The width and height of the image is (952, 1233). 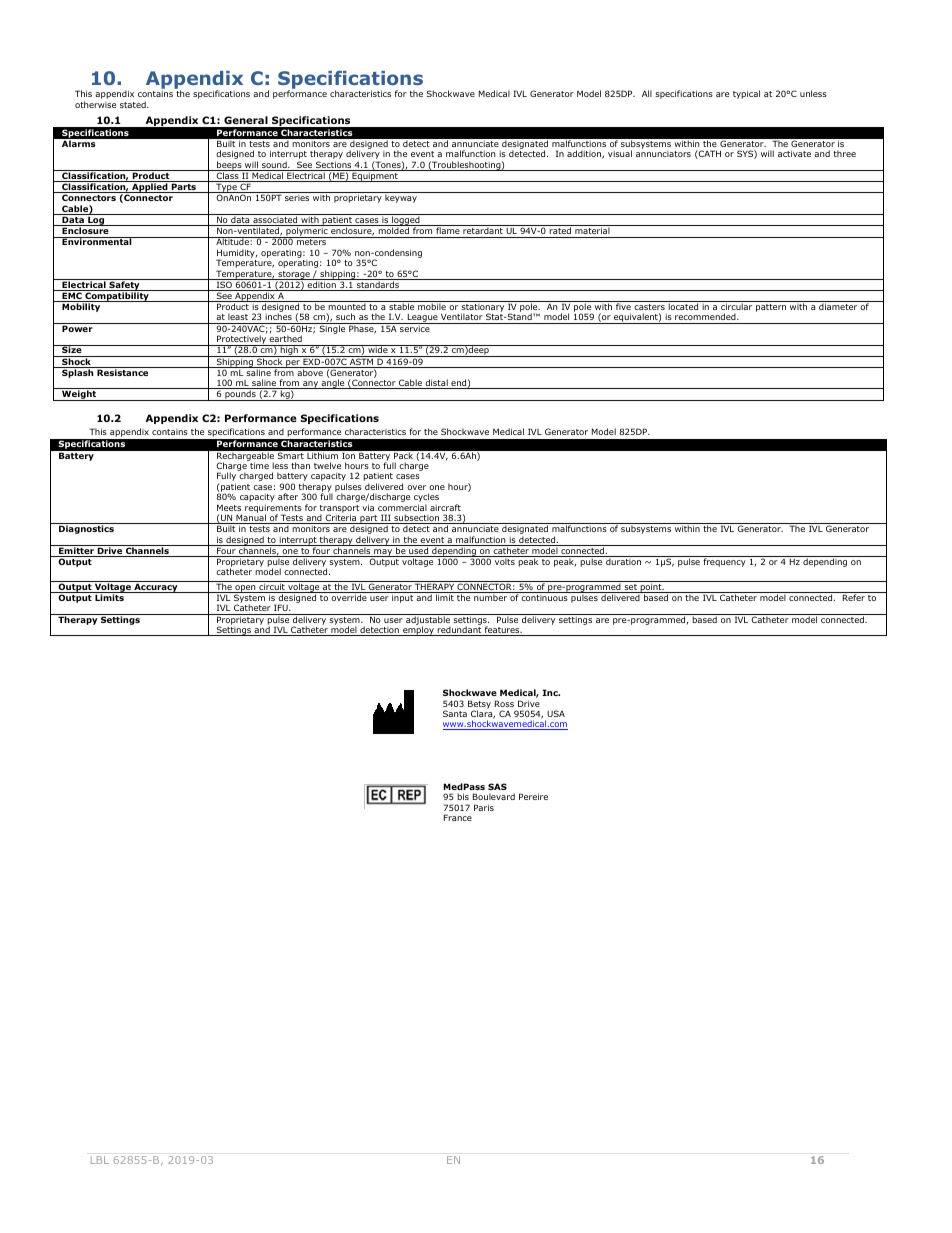 What do you see at coordinates (771, 308) in the image?
I see `pattern` at bounding box center [771, 308].
